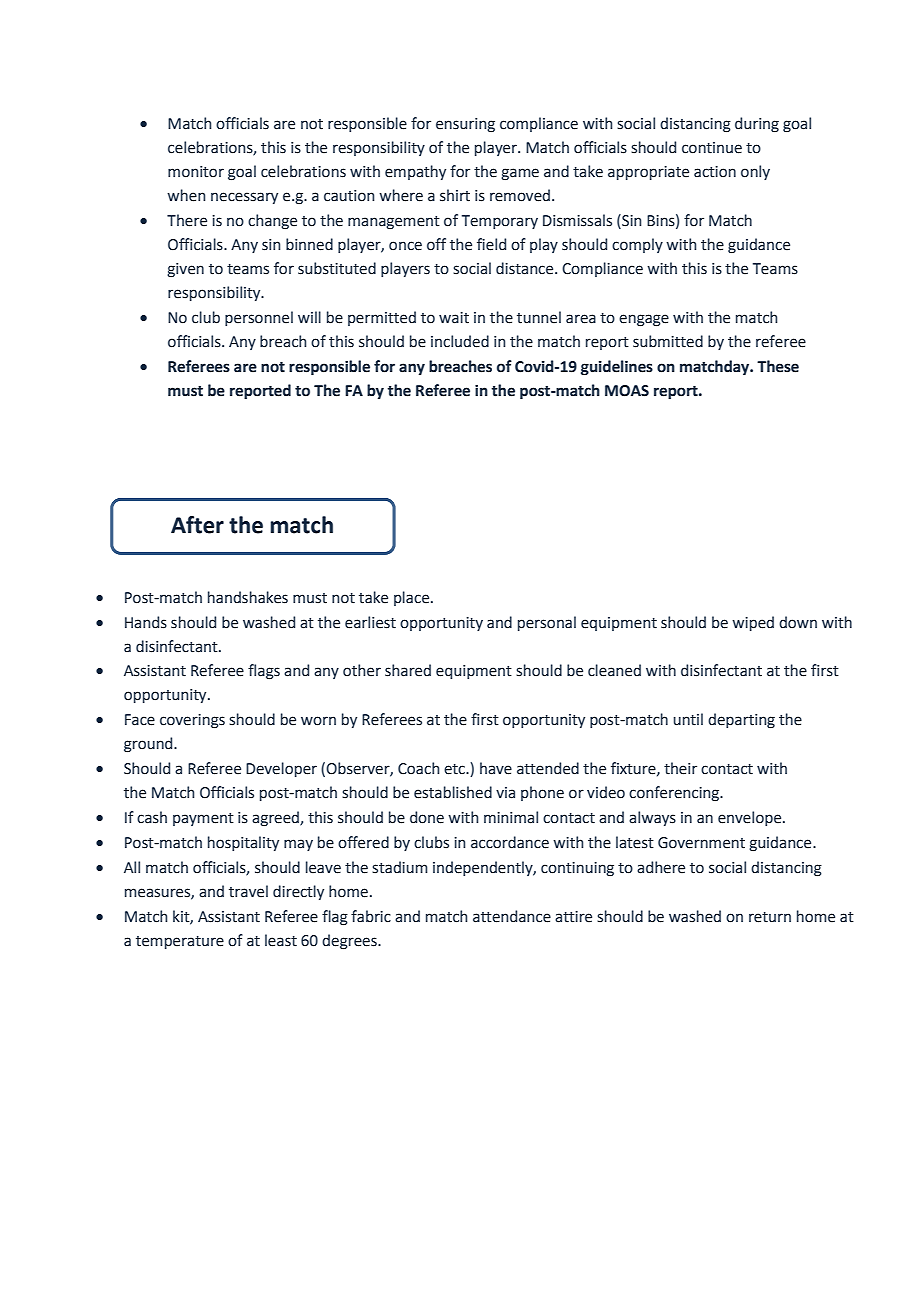 The width and height of the screenshot is (924, 1308). I want to click on attendance, so click(512, 916).
